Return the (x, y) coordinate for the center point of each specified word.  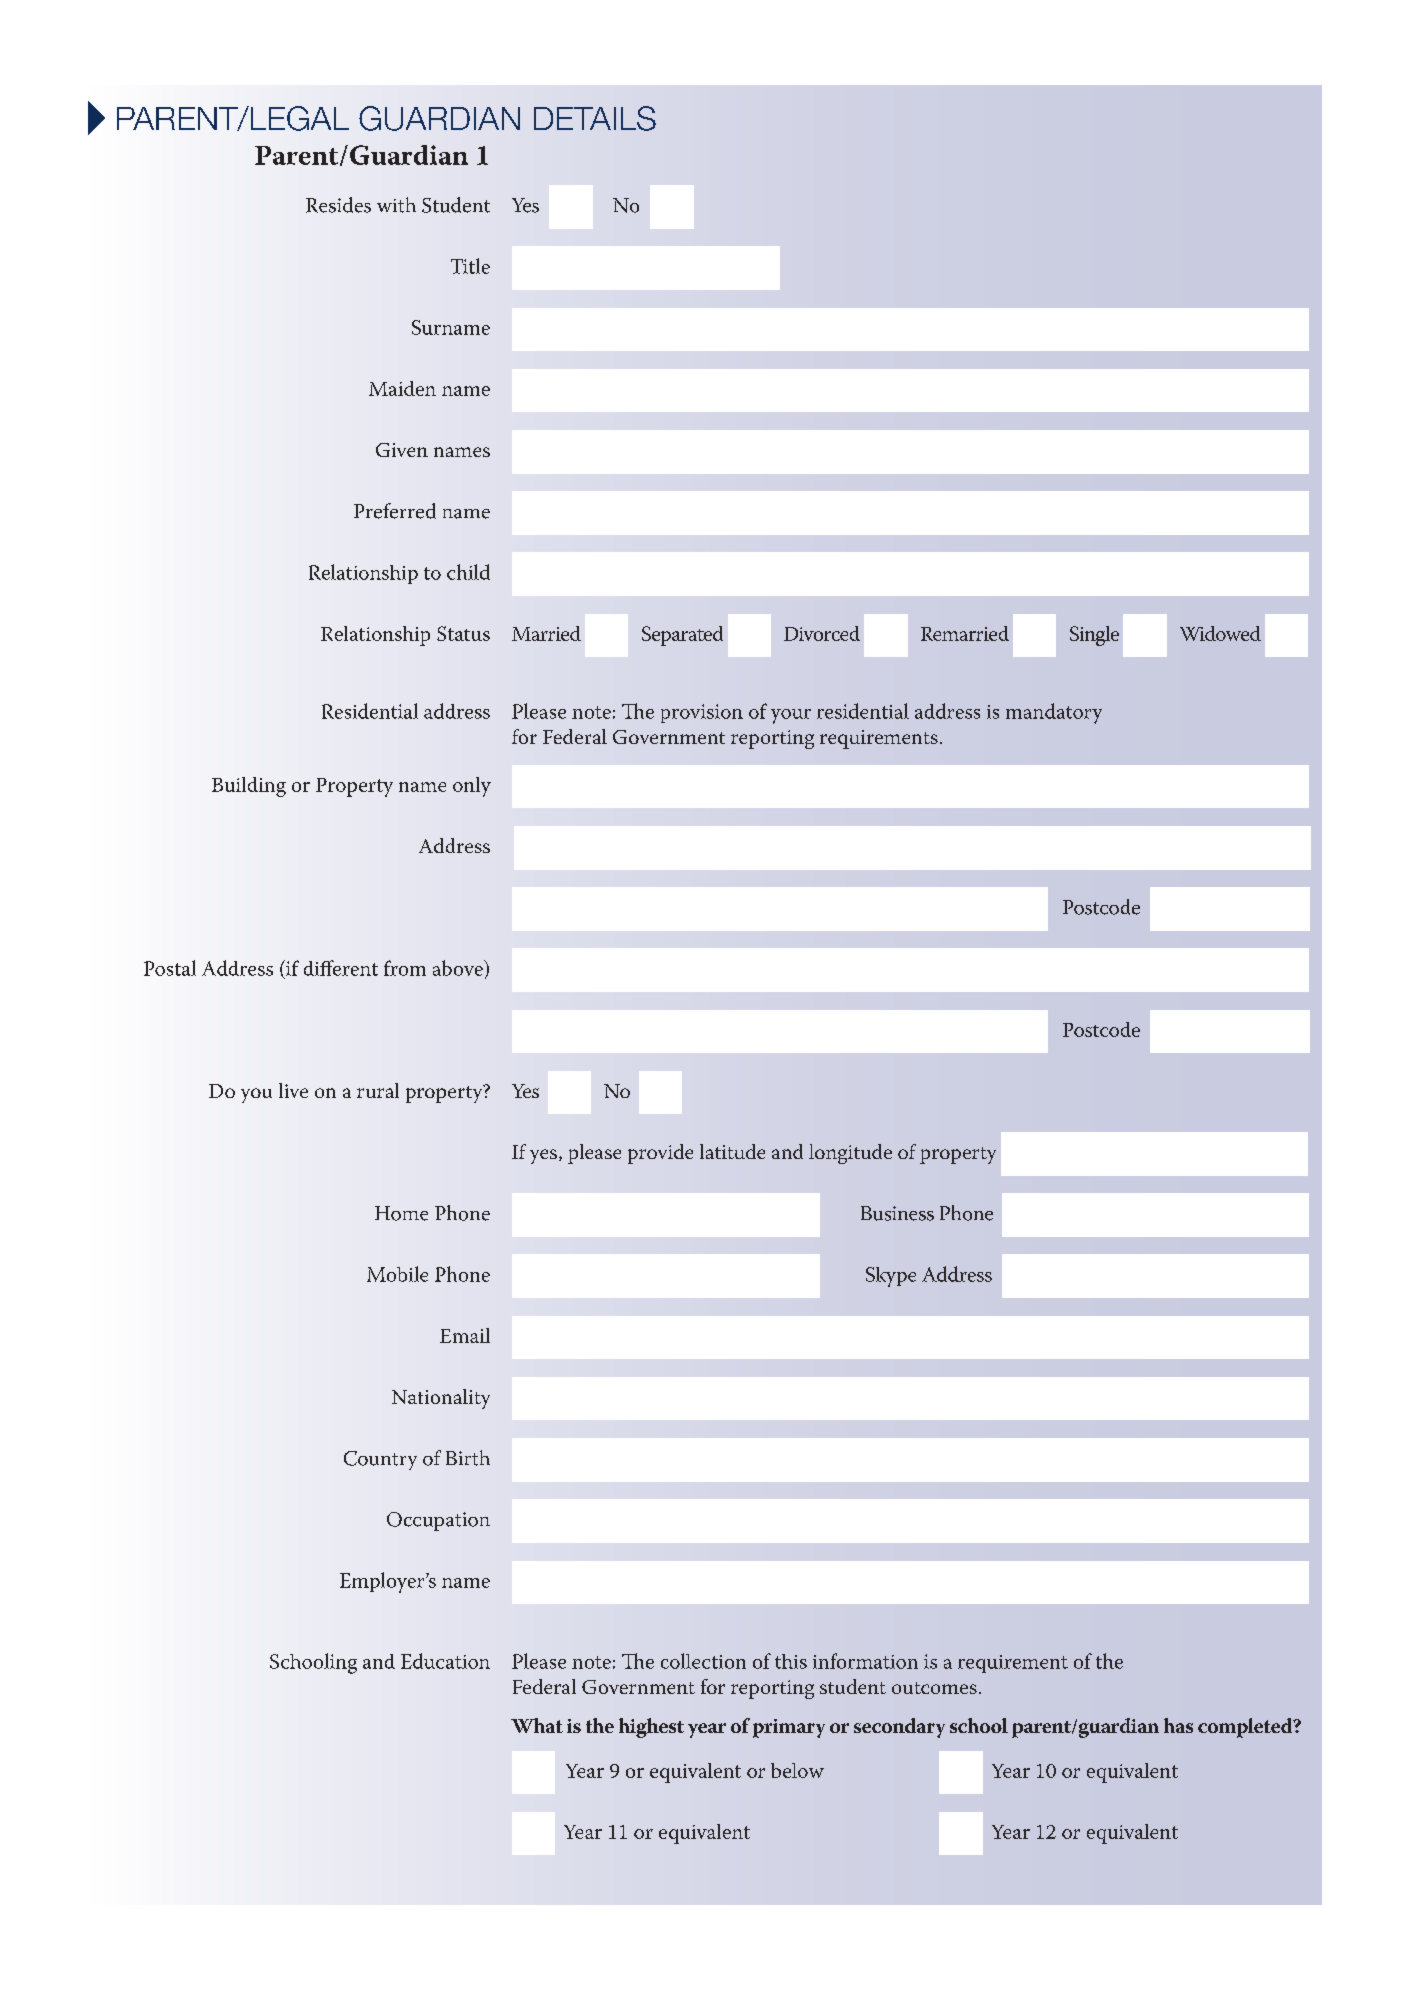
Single (1094, 636)
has (1178, 1725)
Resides (338, 205)
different (341, 968)
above (459, 968)
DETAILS (595, 118)
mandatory (1054, 713)
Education (445, 1661)
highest (651, 1728)
